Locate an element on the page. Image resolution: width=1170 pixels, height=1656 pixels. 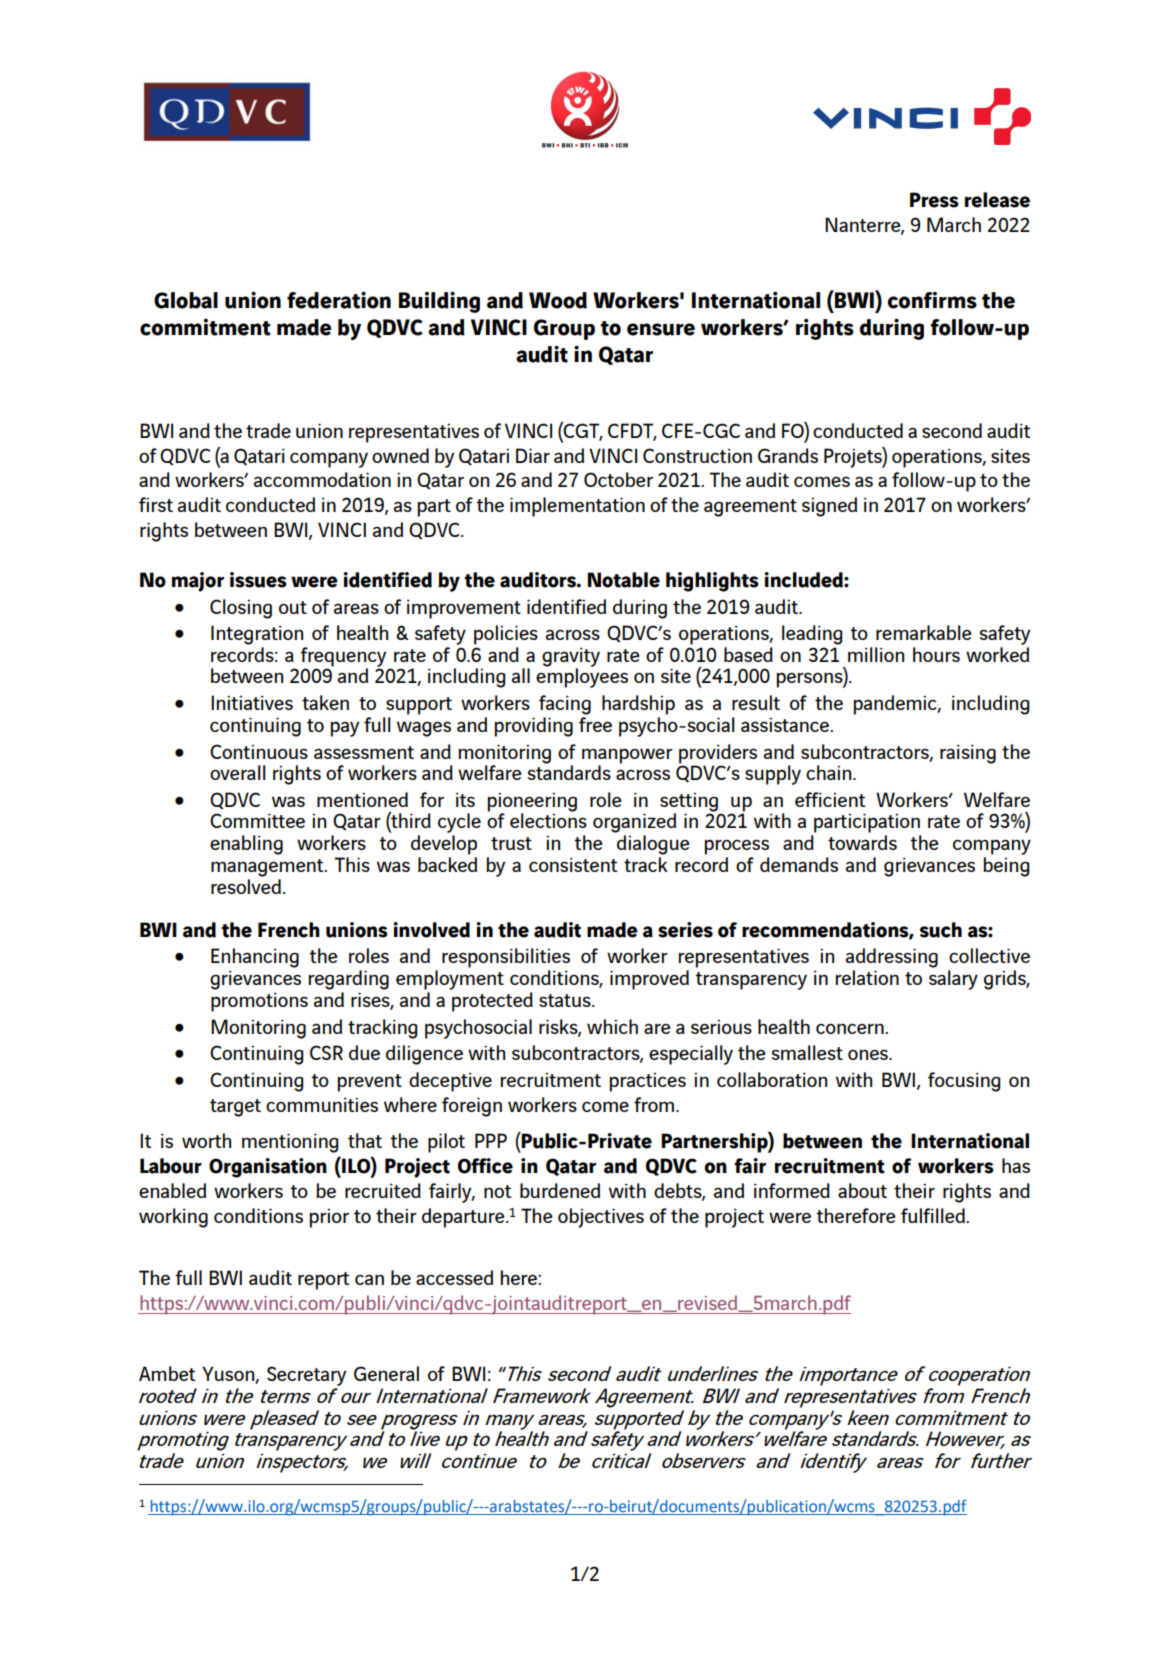
Secretary is located at coordinates (306, 1376).
